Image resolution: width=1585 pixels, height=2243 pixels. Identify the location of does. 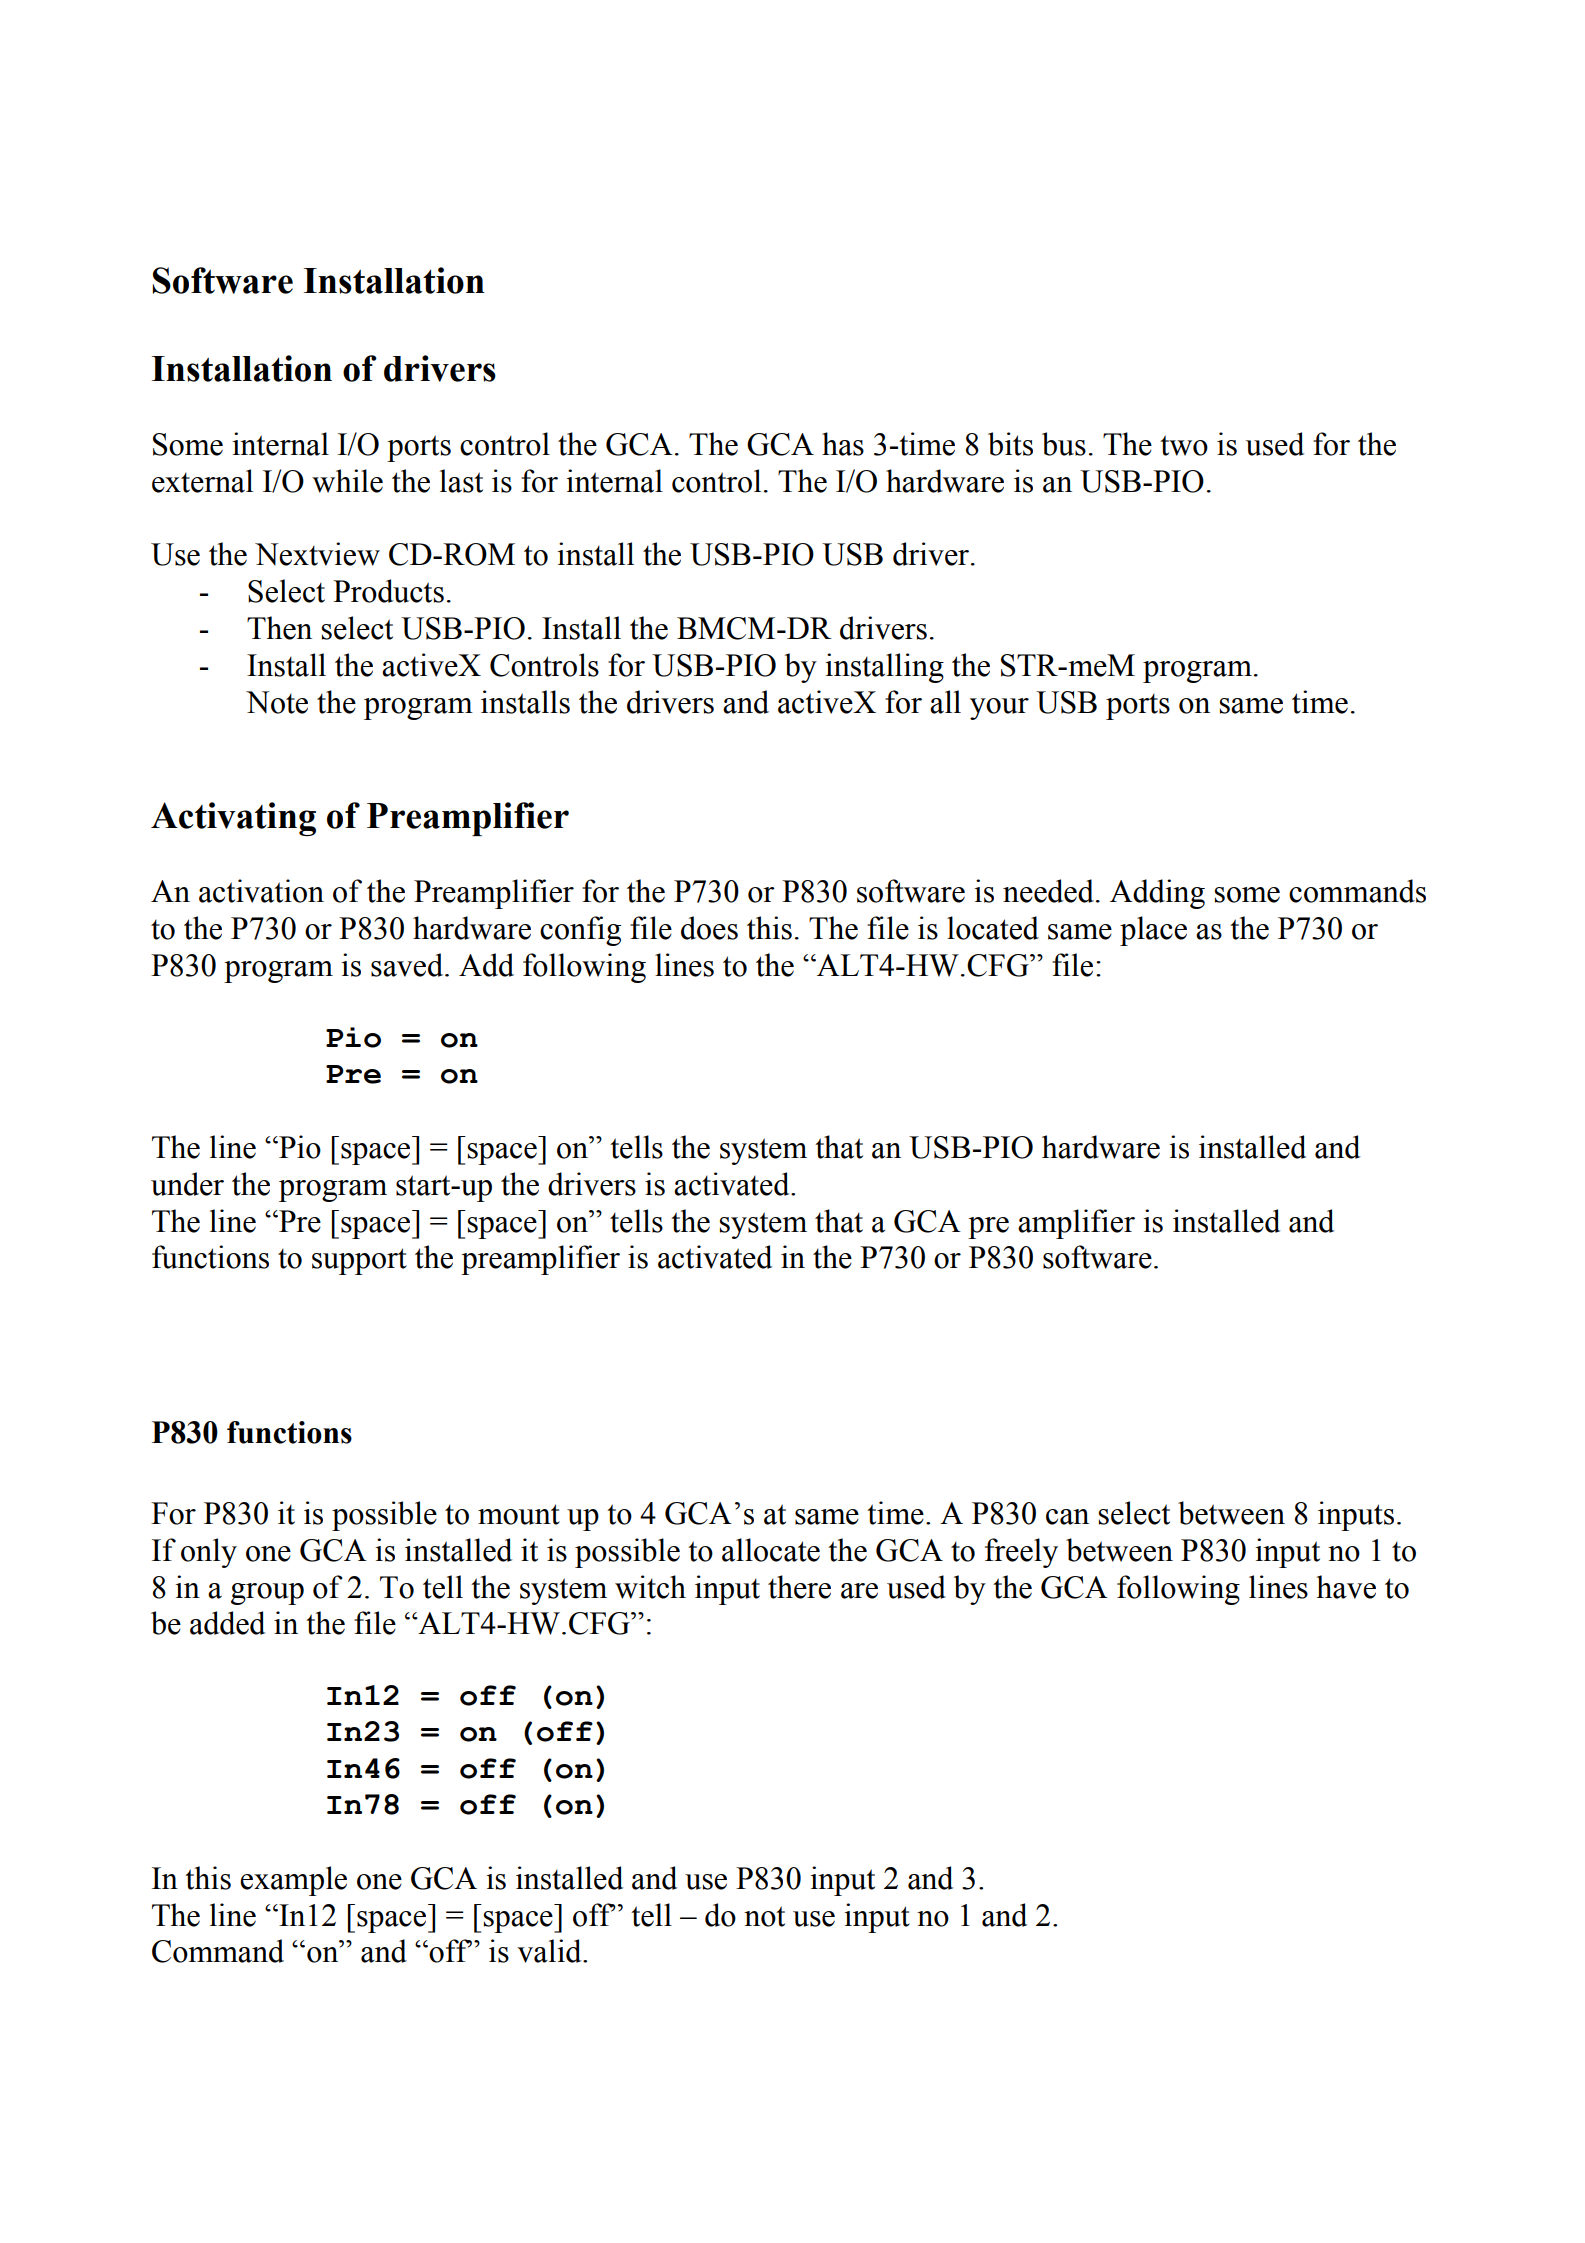
(709, 928).
